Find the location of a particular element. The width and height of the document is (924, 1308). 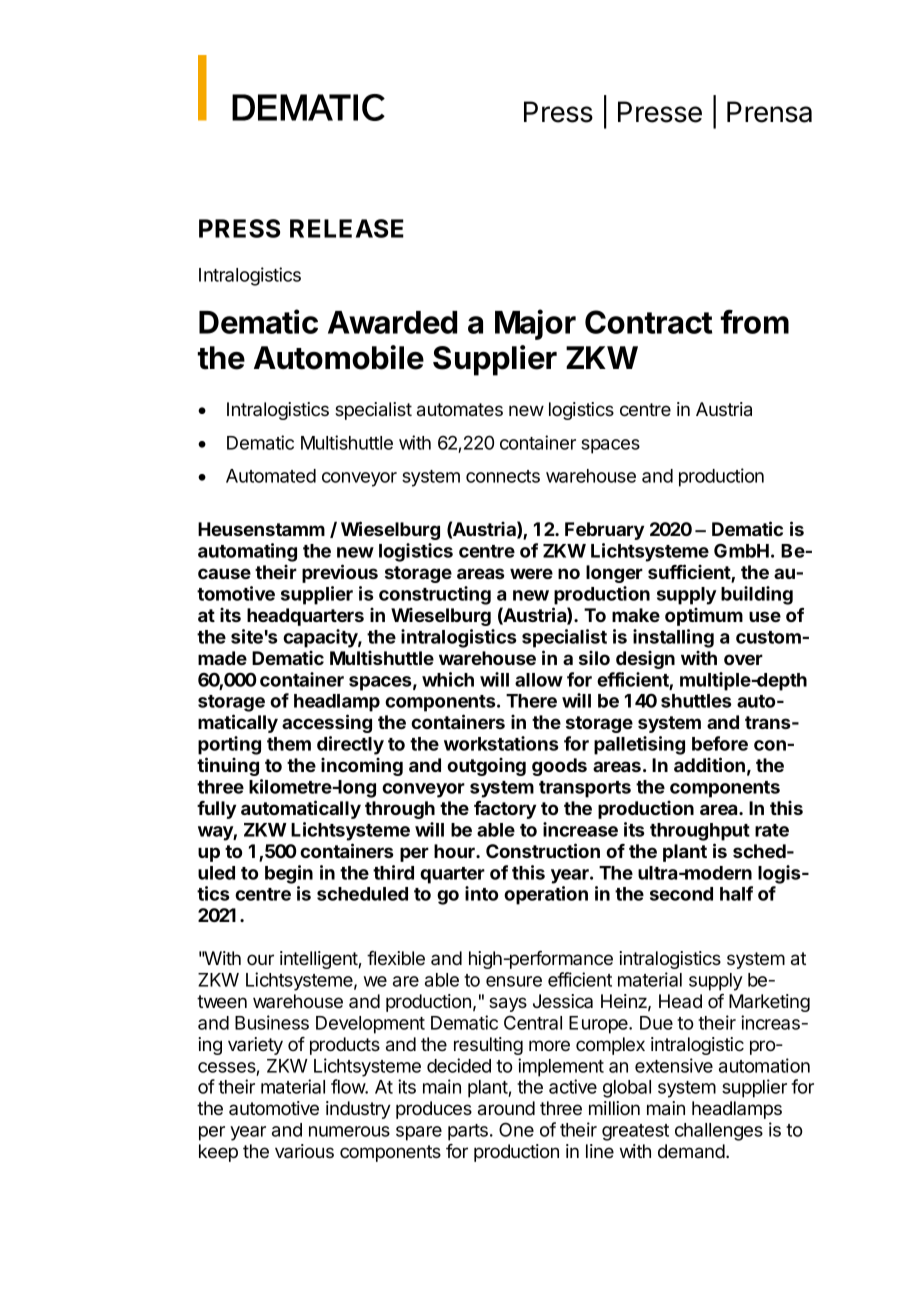

from is located at coordinates (754, 321).
